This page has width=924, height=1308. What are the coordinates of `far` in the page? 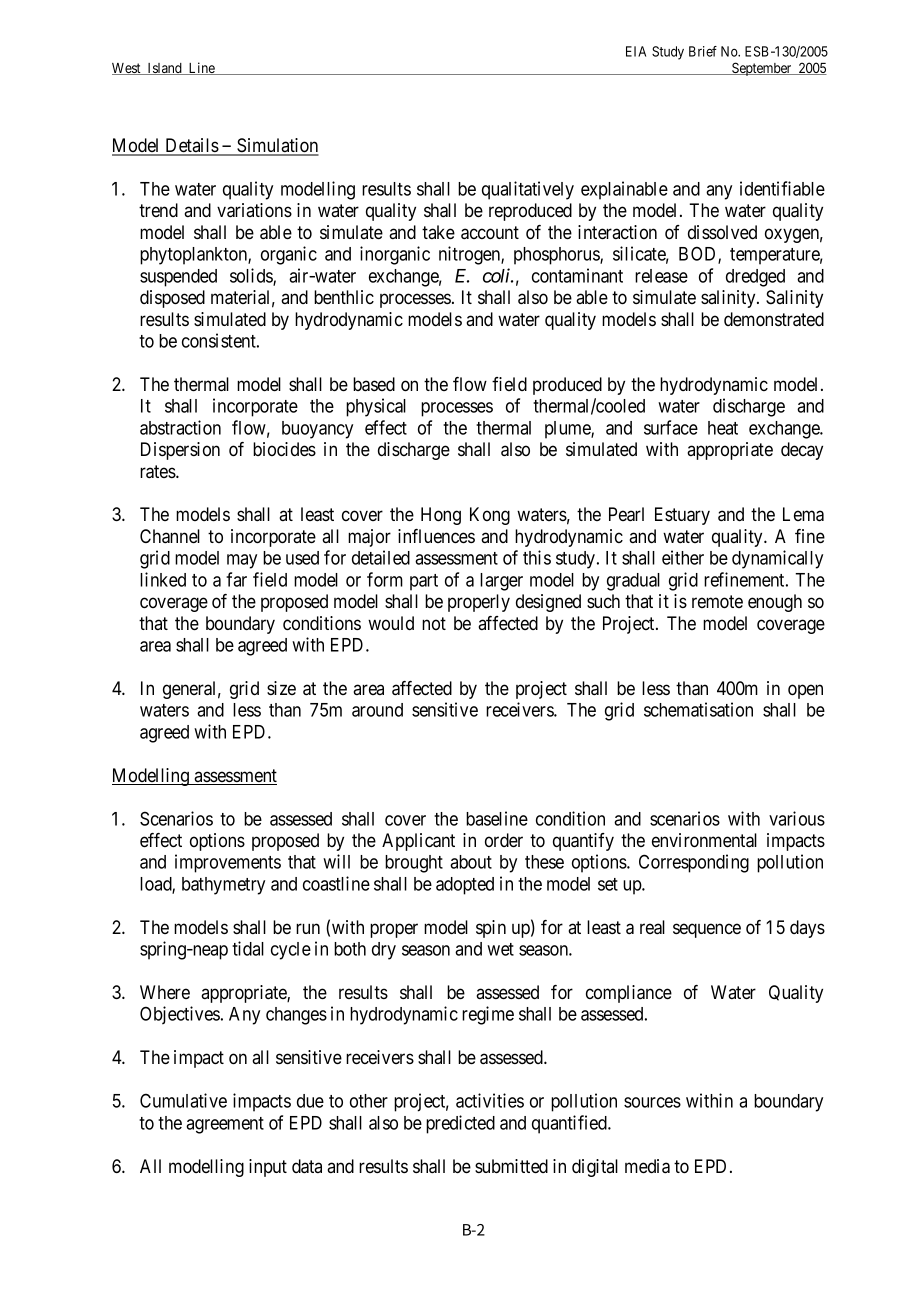 It's located at (236, 579).
